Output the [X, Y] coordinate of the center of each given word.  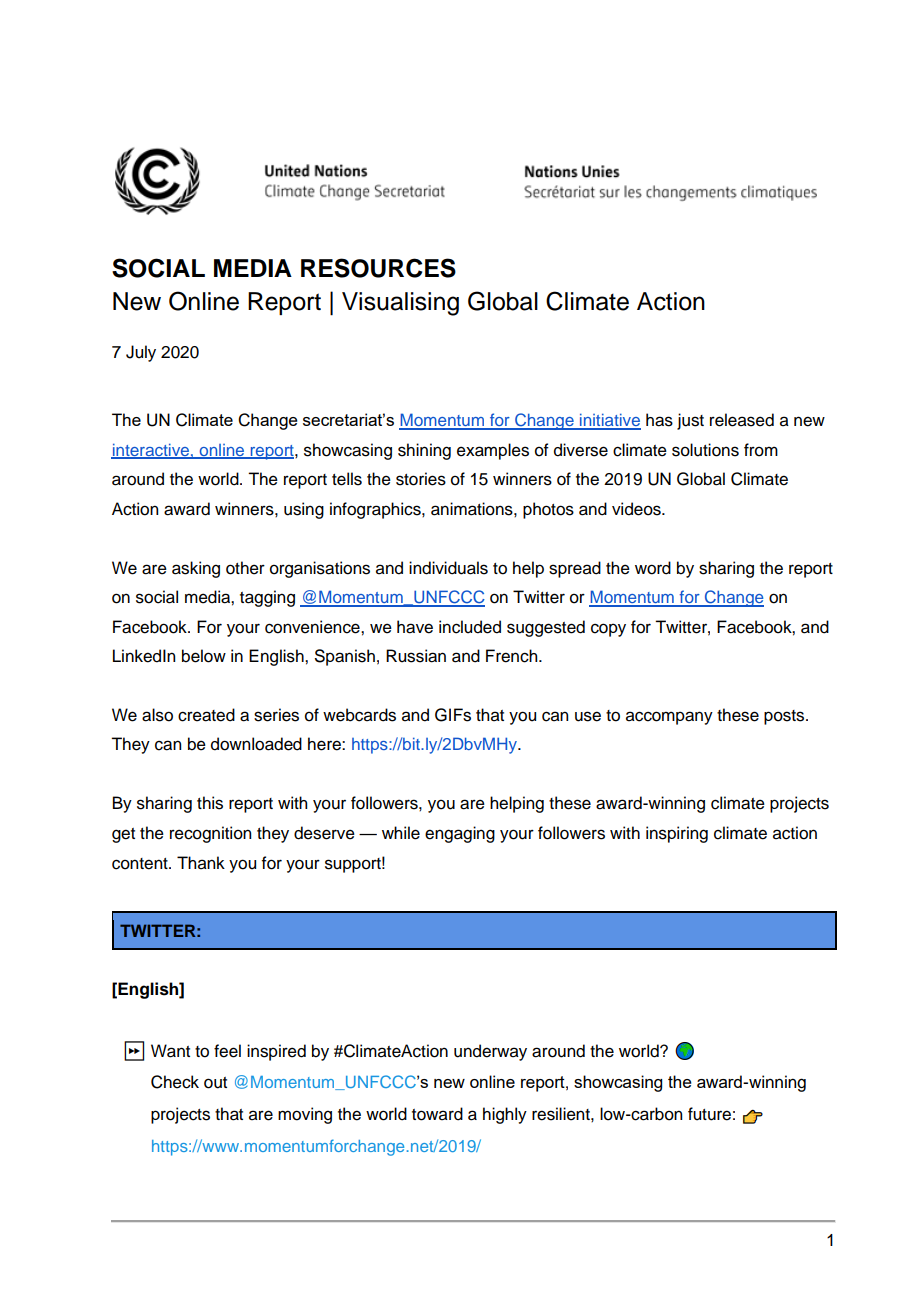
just [690, 421]
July [141, 353]
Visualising [400, 304]
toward [437, 1114]
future [709, 1114]
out [215, 1083]
